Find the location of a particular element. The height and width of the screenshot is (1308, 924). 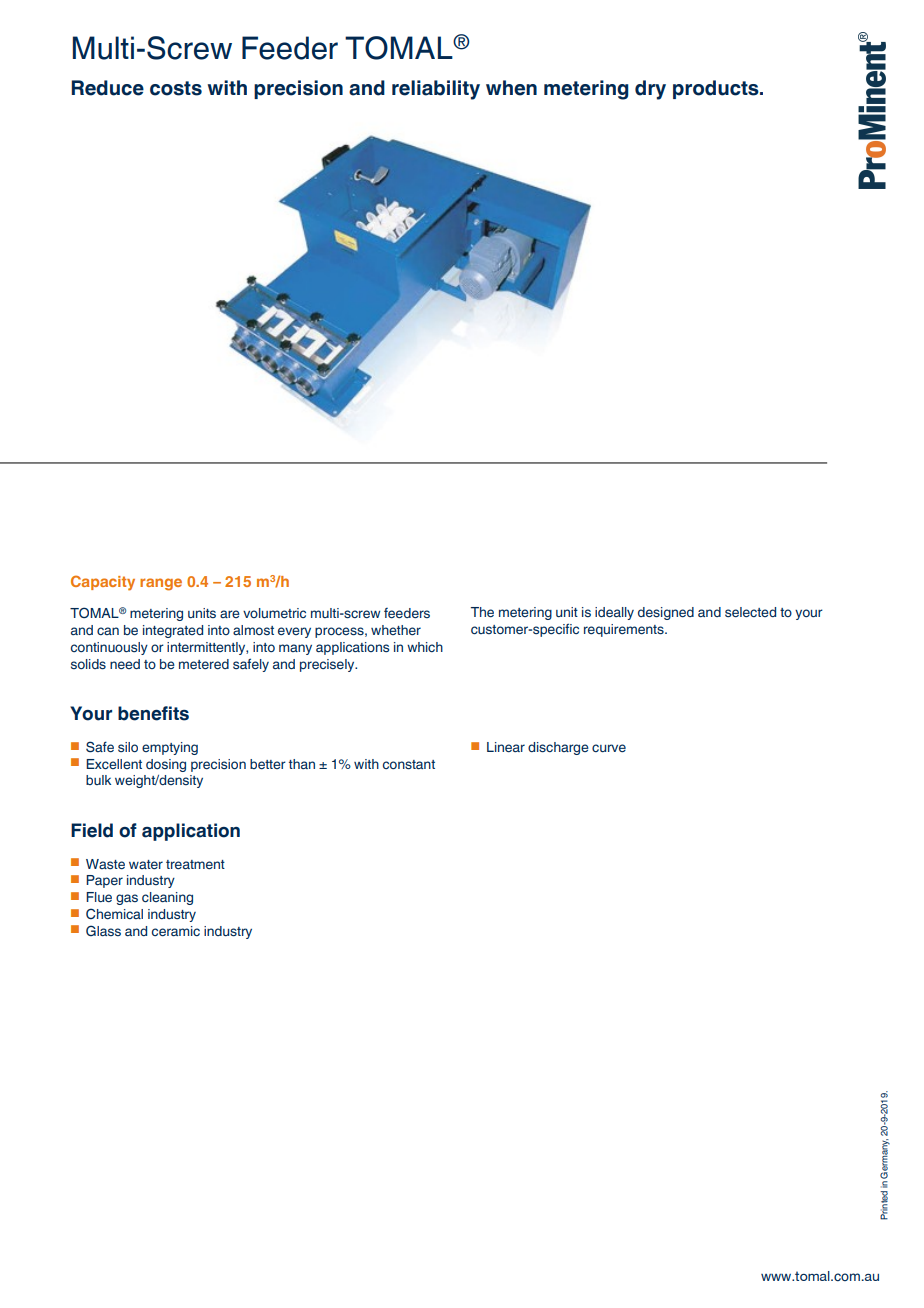

costs is located at coordinates (176, 88).
